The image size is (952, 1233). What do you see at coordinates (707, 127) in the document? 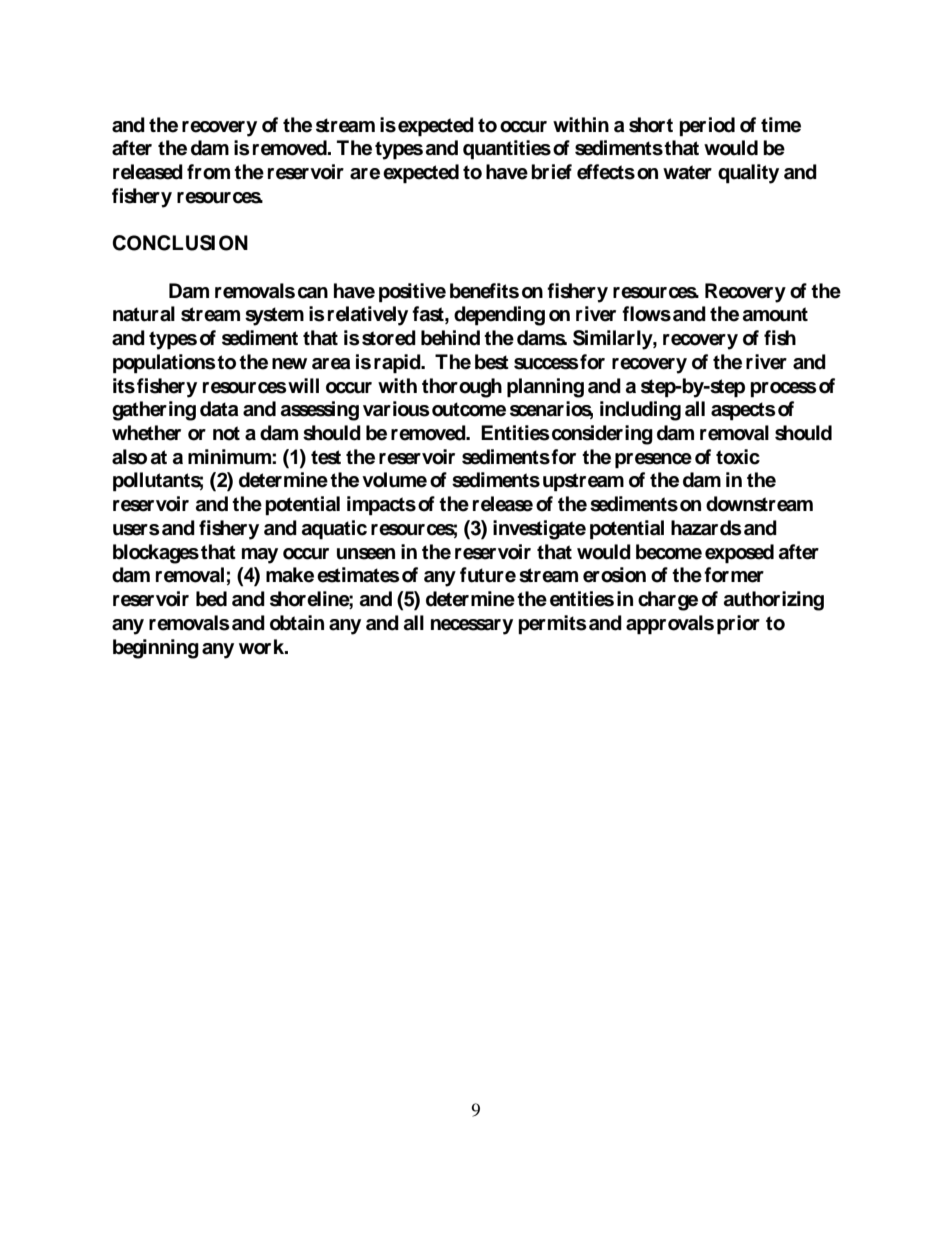
I see `period` at bounding box center [707, 127].
